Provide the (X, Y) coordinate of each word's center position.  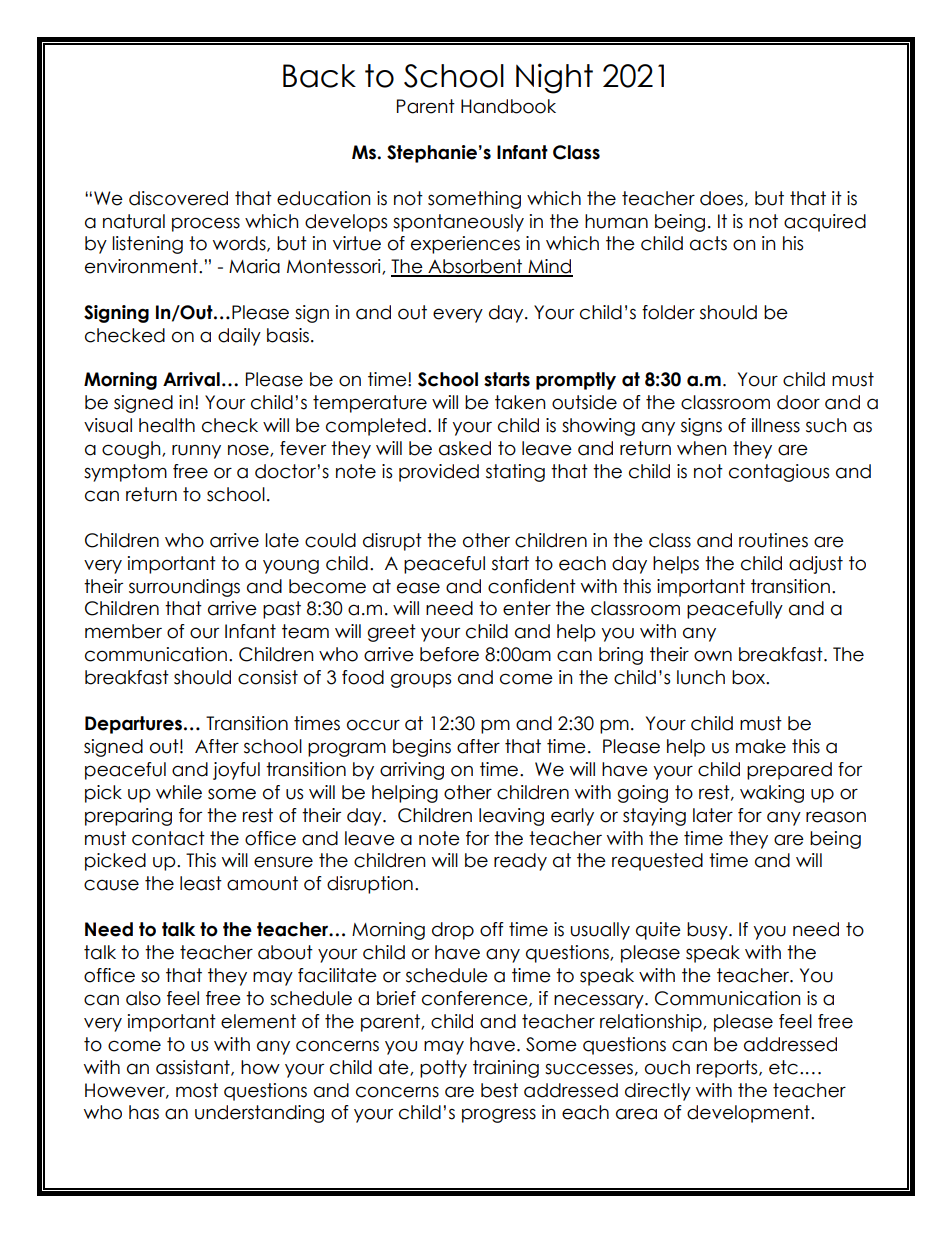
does (721, 198)
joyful (236, 771)
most (197, 1090)
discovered (178, 198)
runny (196, 451)
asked (465, 448)
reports (728, 1069)
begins (422, 748)
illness (776, 425)
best (499, 1090)
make (761, 746)
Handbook (508, 106)
